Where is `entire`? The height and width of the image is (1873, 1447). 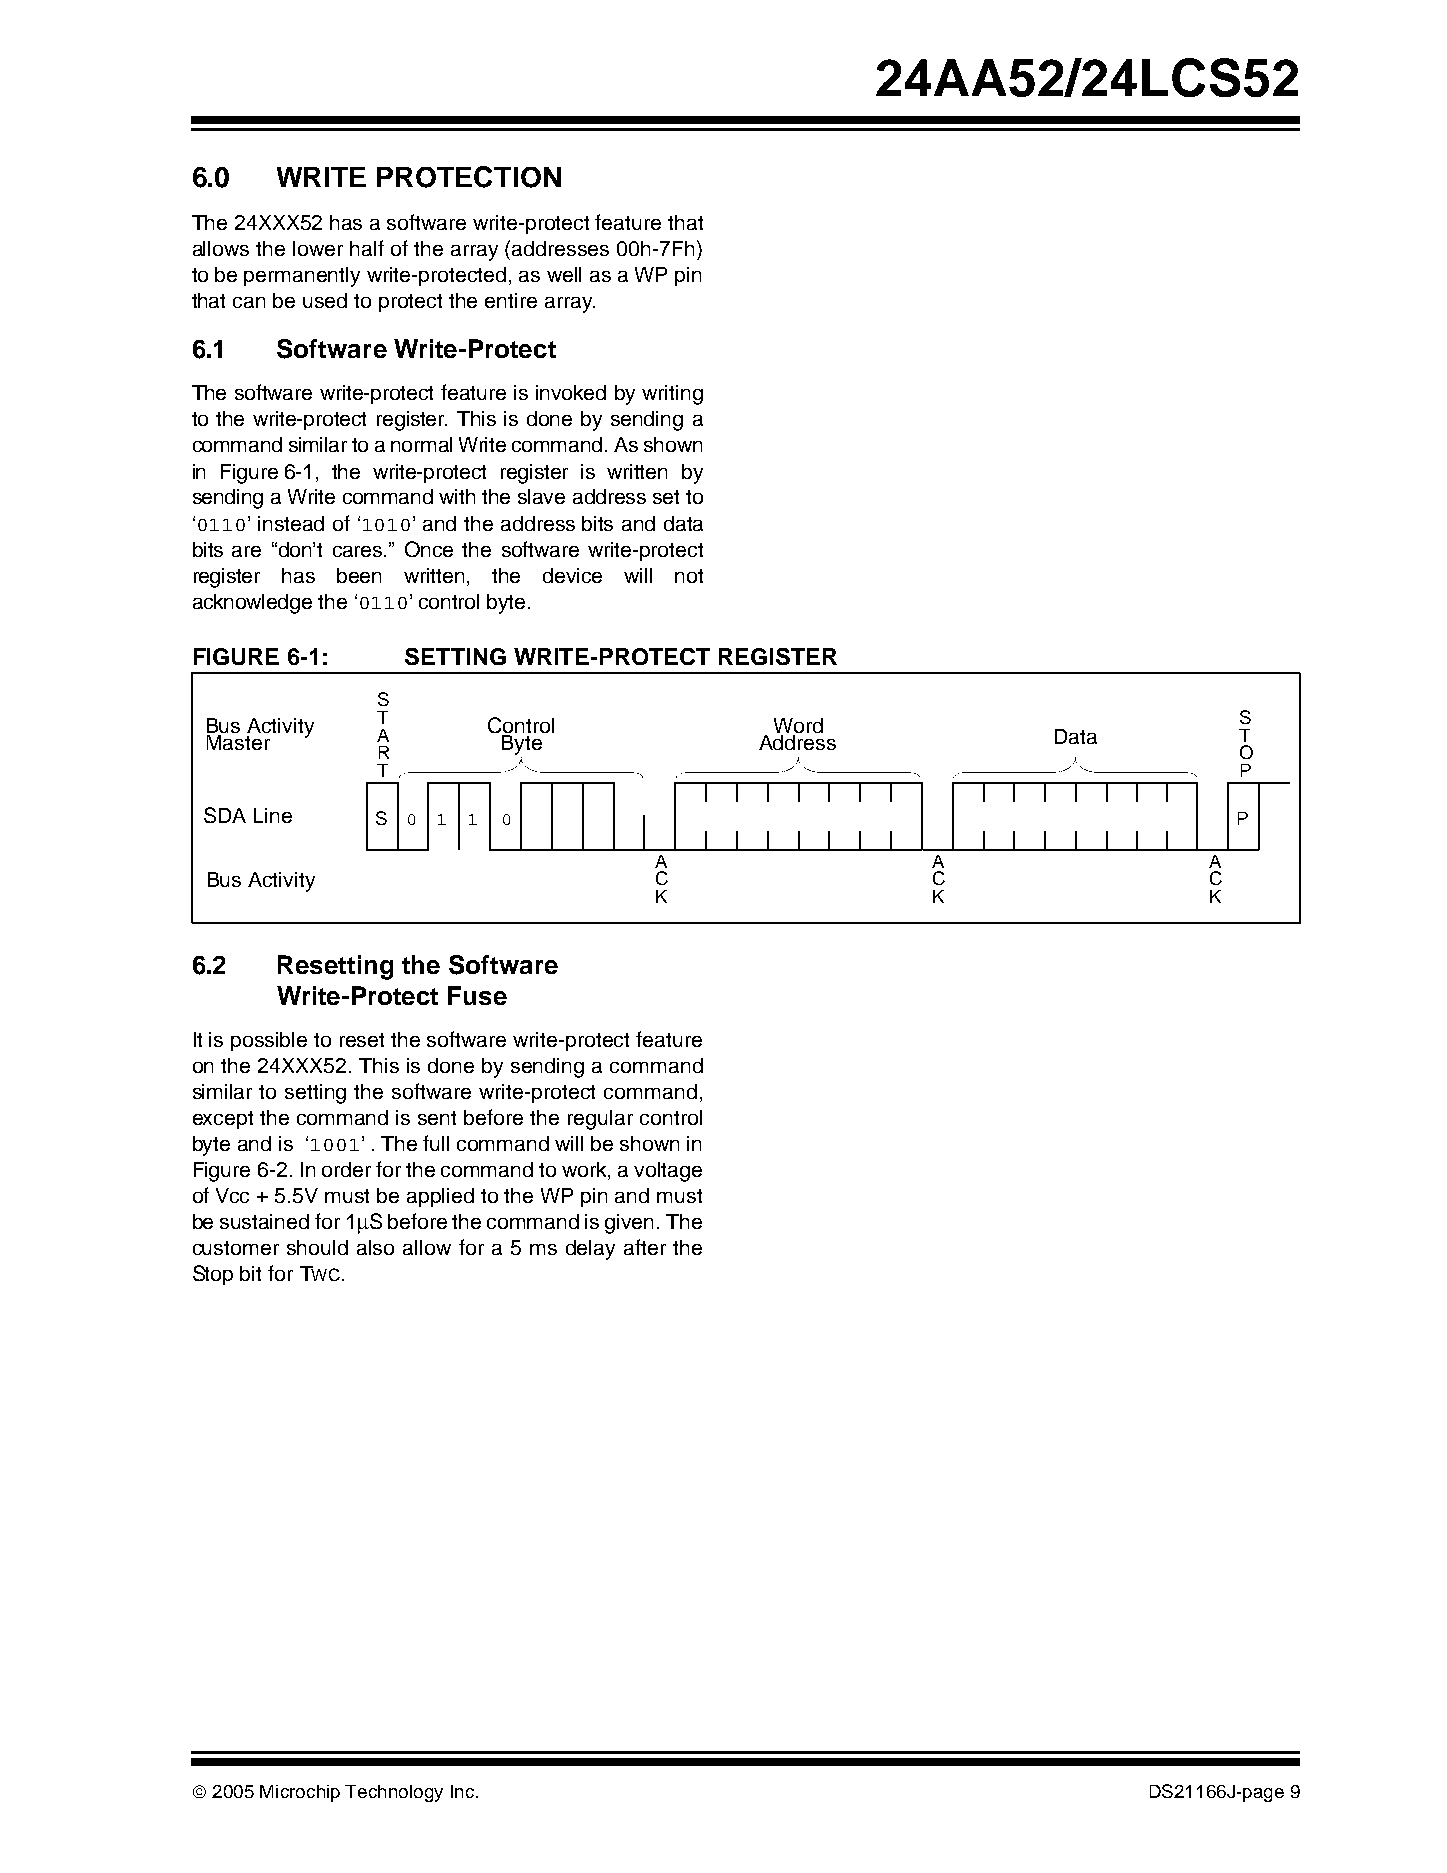 entire is located at coordinates (511, 300).
